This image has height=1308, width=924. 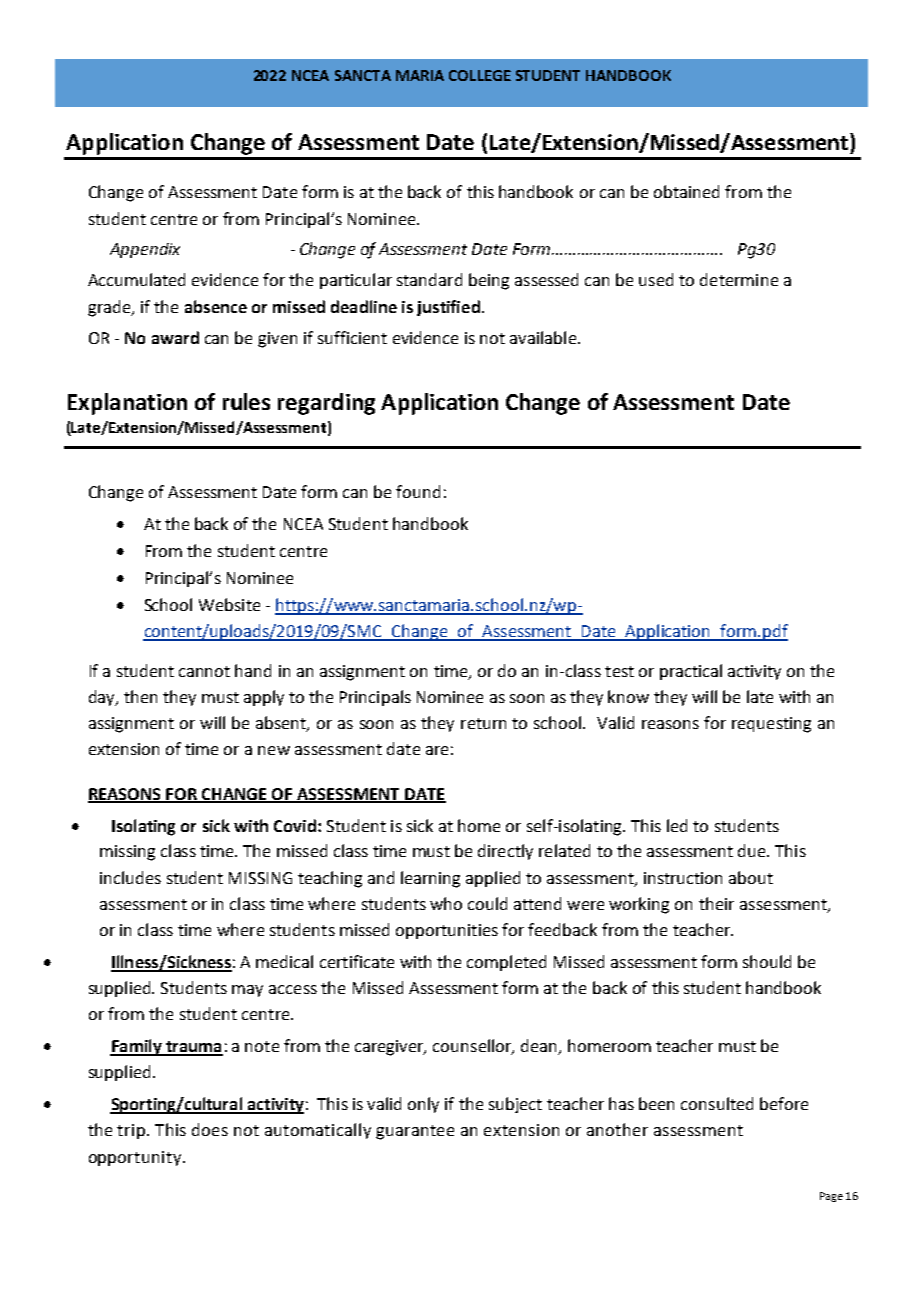 What do you see at coordinates (145, 250) in the image?
I see `Appendix` at bounding box center [145, 250].
